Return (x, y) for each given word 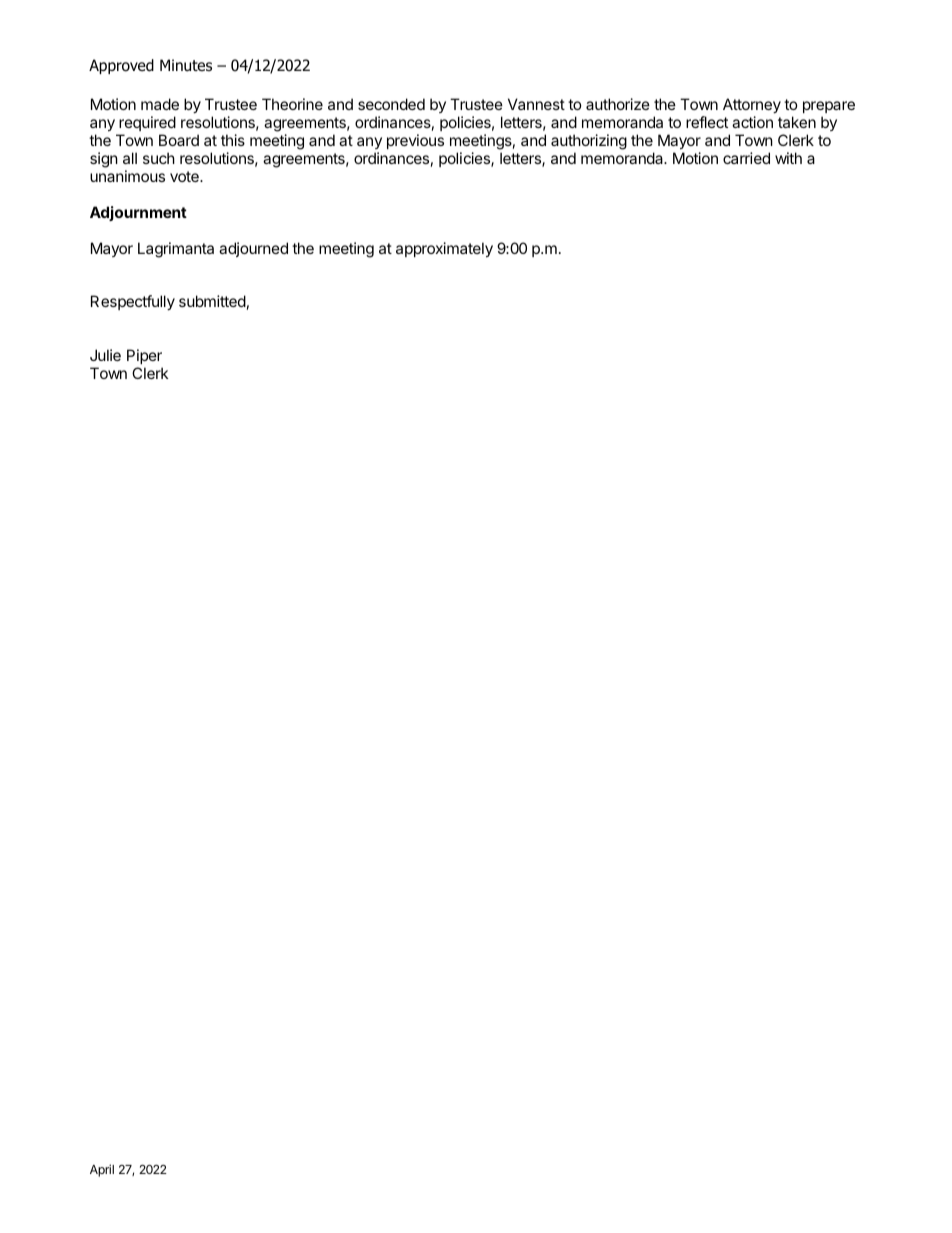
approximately (444, 249)
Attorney (752, 107)
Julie (105, 355)
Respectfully (133, 302)
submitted (212, 301)
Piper (144, 356)
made (160, 104)
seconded (391, 104)
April (102, 1170)
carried (746, 158)
